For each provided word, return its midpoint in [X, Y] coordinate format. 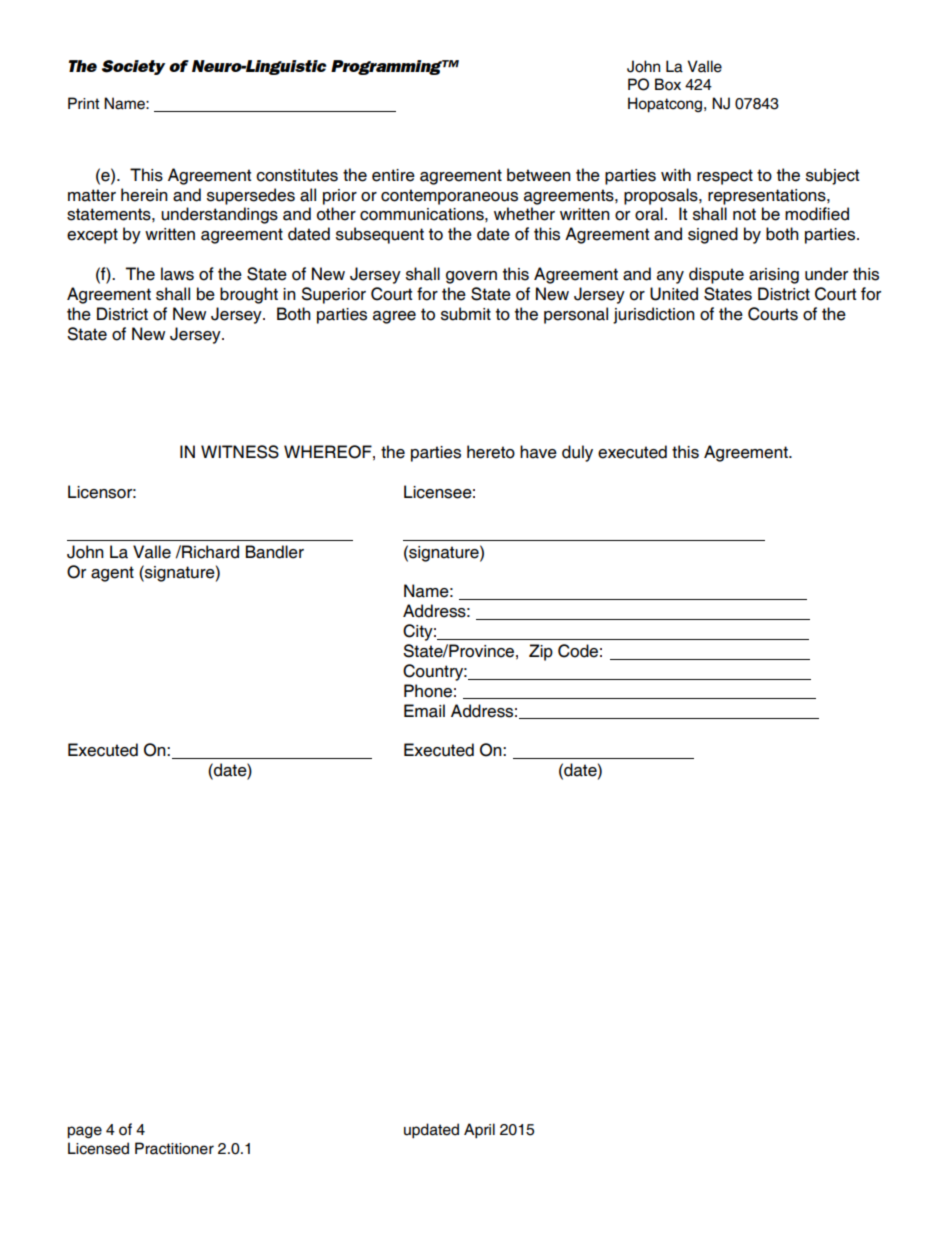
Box [668, 84]
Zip [541, 652]
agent [112, 574]
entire [393, 175]
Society [133, 67]
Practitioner [174, 1148]
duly [577, 453]
